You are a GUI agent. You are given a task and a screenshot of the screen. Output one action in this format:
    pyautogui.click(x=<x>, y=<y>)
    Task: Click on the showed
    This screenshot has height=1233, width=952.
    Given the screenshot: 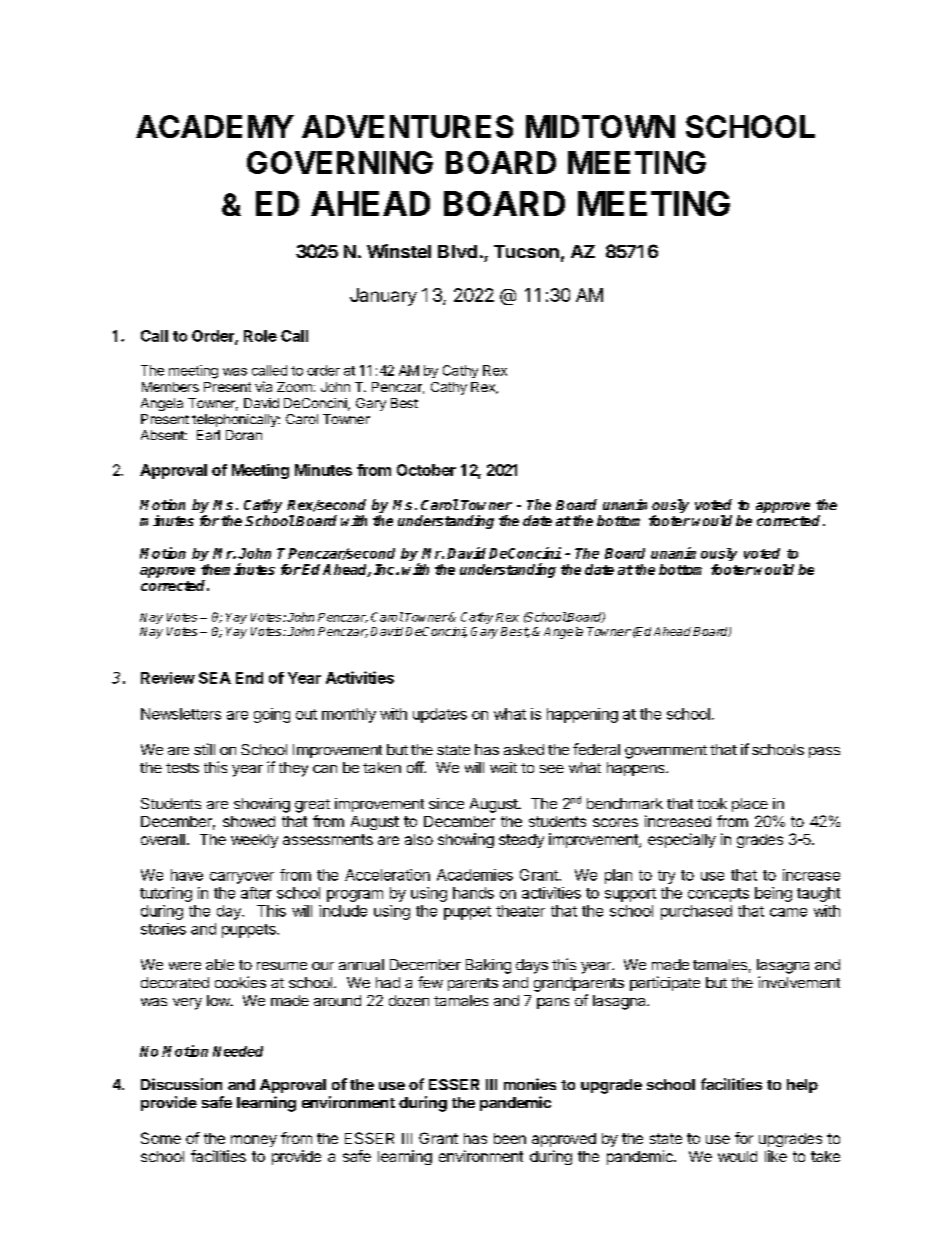 What is the action you would take?
    pyautogui.click(x=249, y=821)
